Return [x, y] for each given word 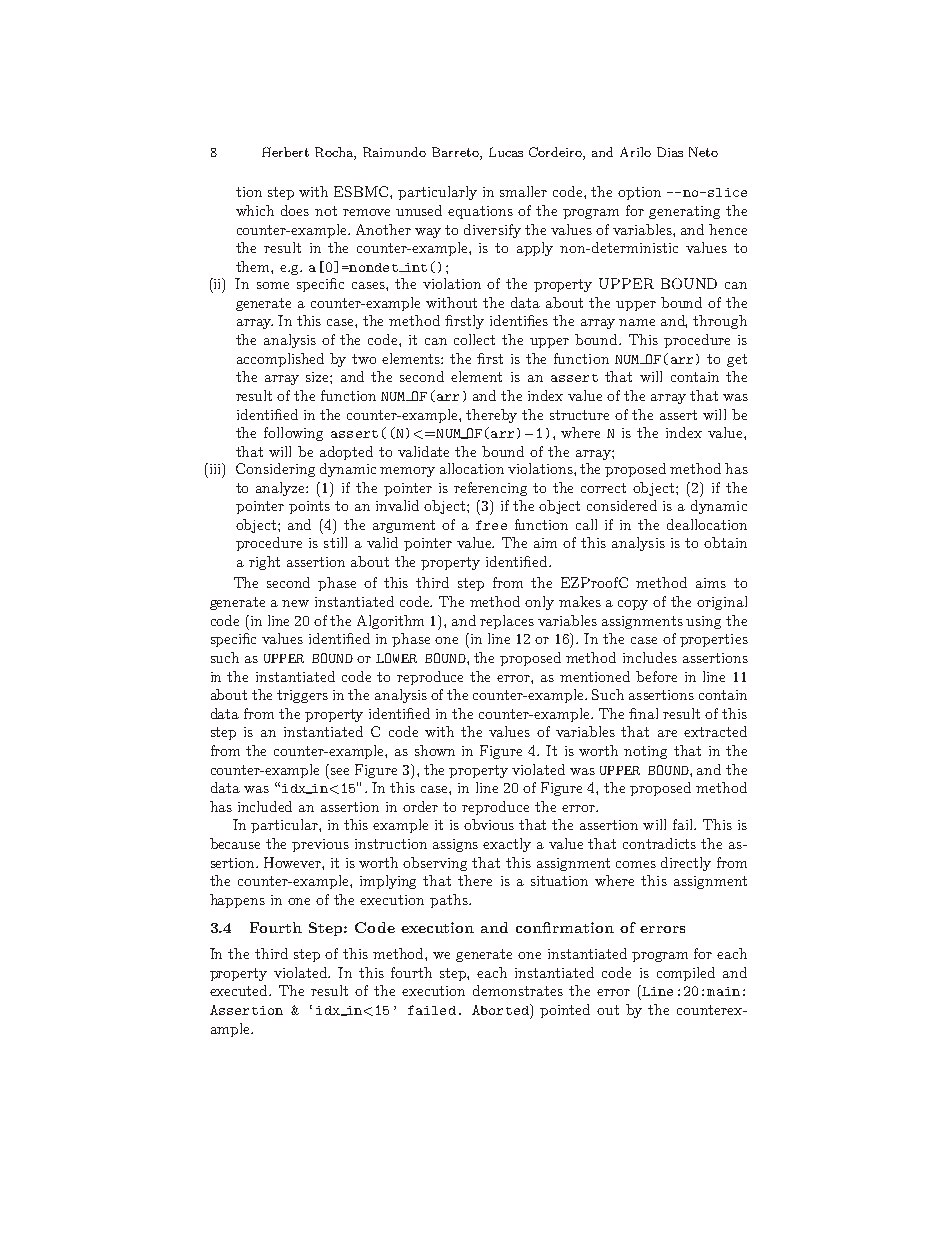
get [737, 360]
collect [474, 339]
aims [711, 583]
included [265, 806]
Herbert [285, 152]
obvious [489, 824]
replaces [507, 622]
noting [645, 752]
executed [240, 990]
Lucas [506, 152]
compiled [686, 974]
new [295, 603]
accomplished [280, 360]
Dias [670, 152]
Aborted [501, 1009]
